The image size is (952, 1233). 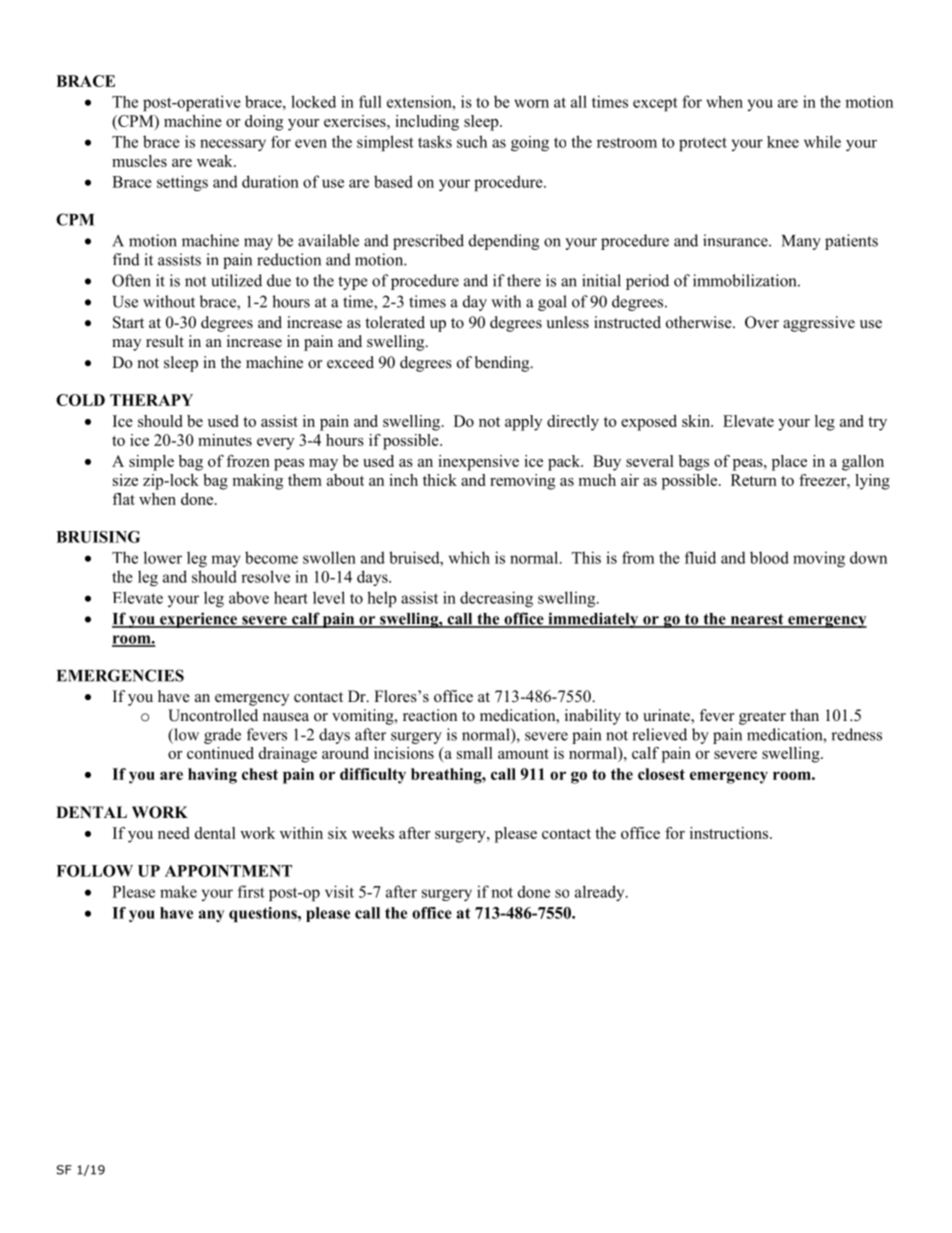 What do you see at coordinates (233, 145) in the screenshot?
I see `necessary` at bounding box center [233, 145].
